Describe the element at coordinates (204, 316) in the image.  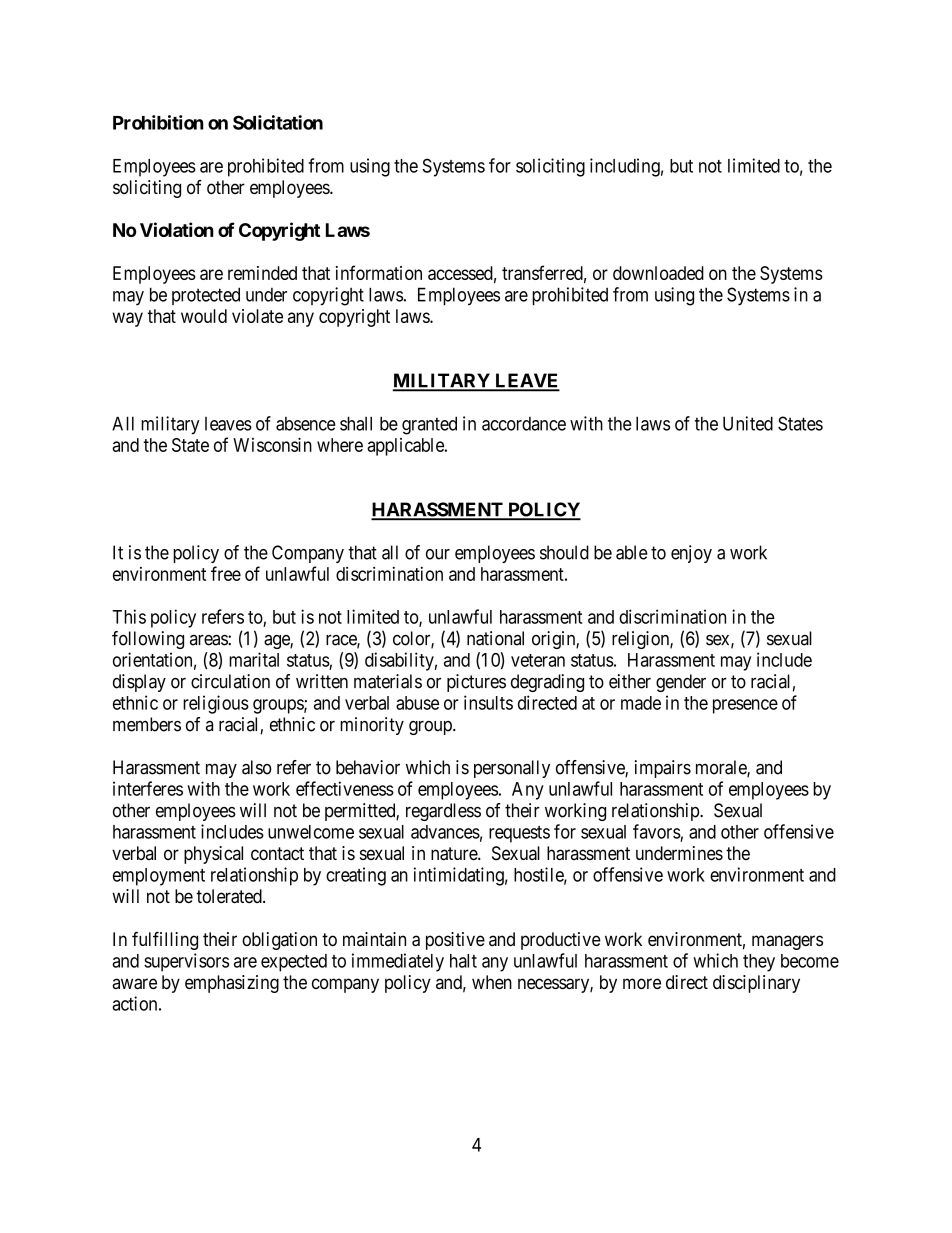
I see `would` at that location.
